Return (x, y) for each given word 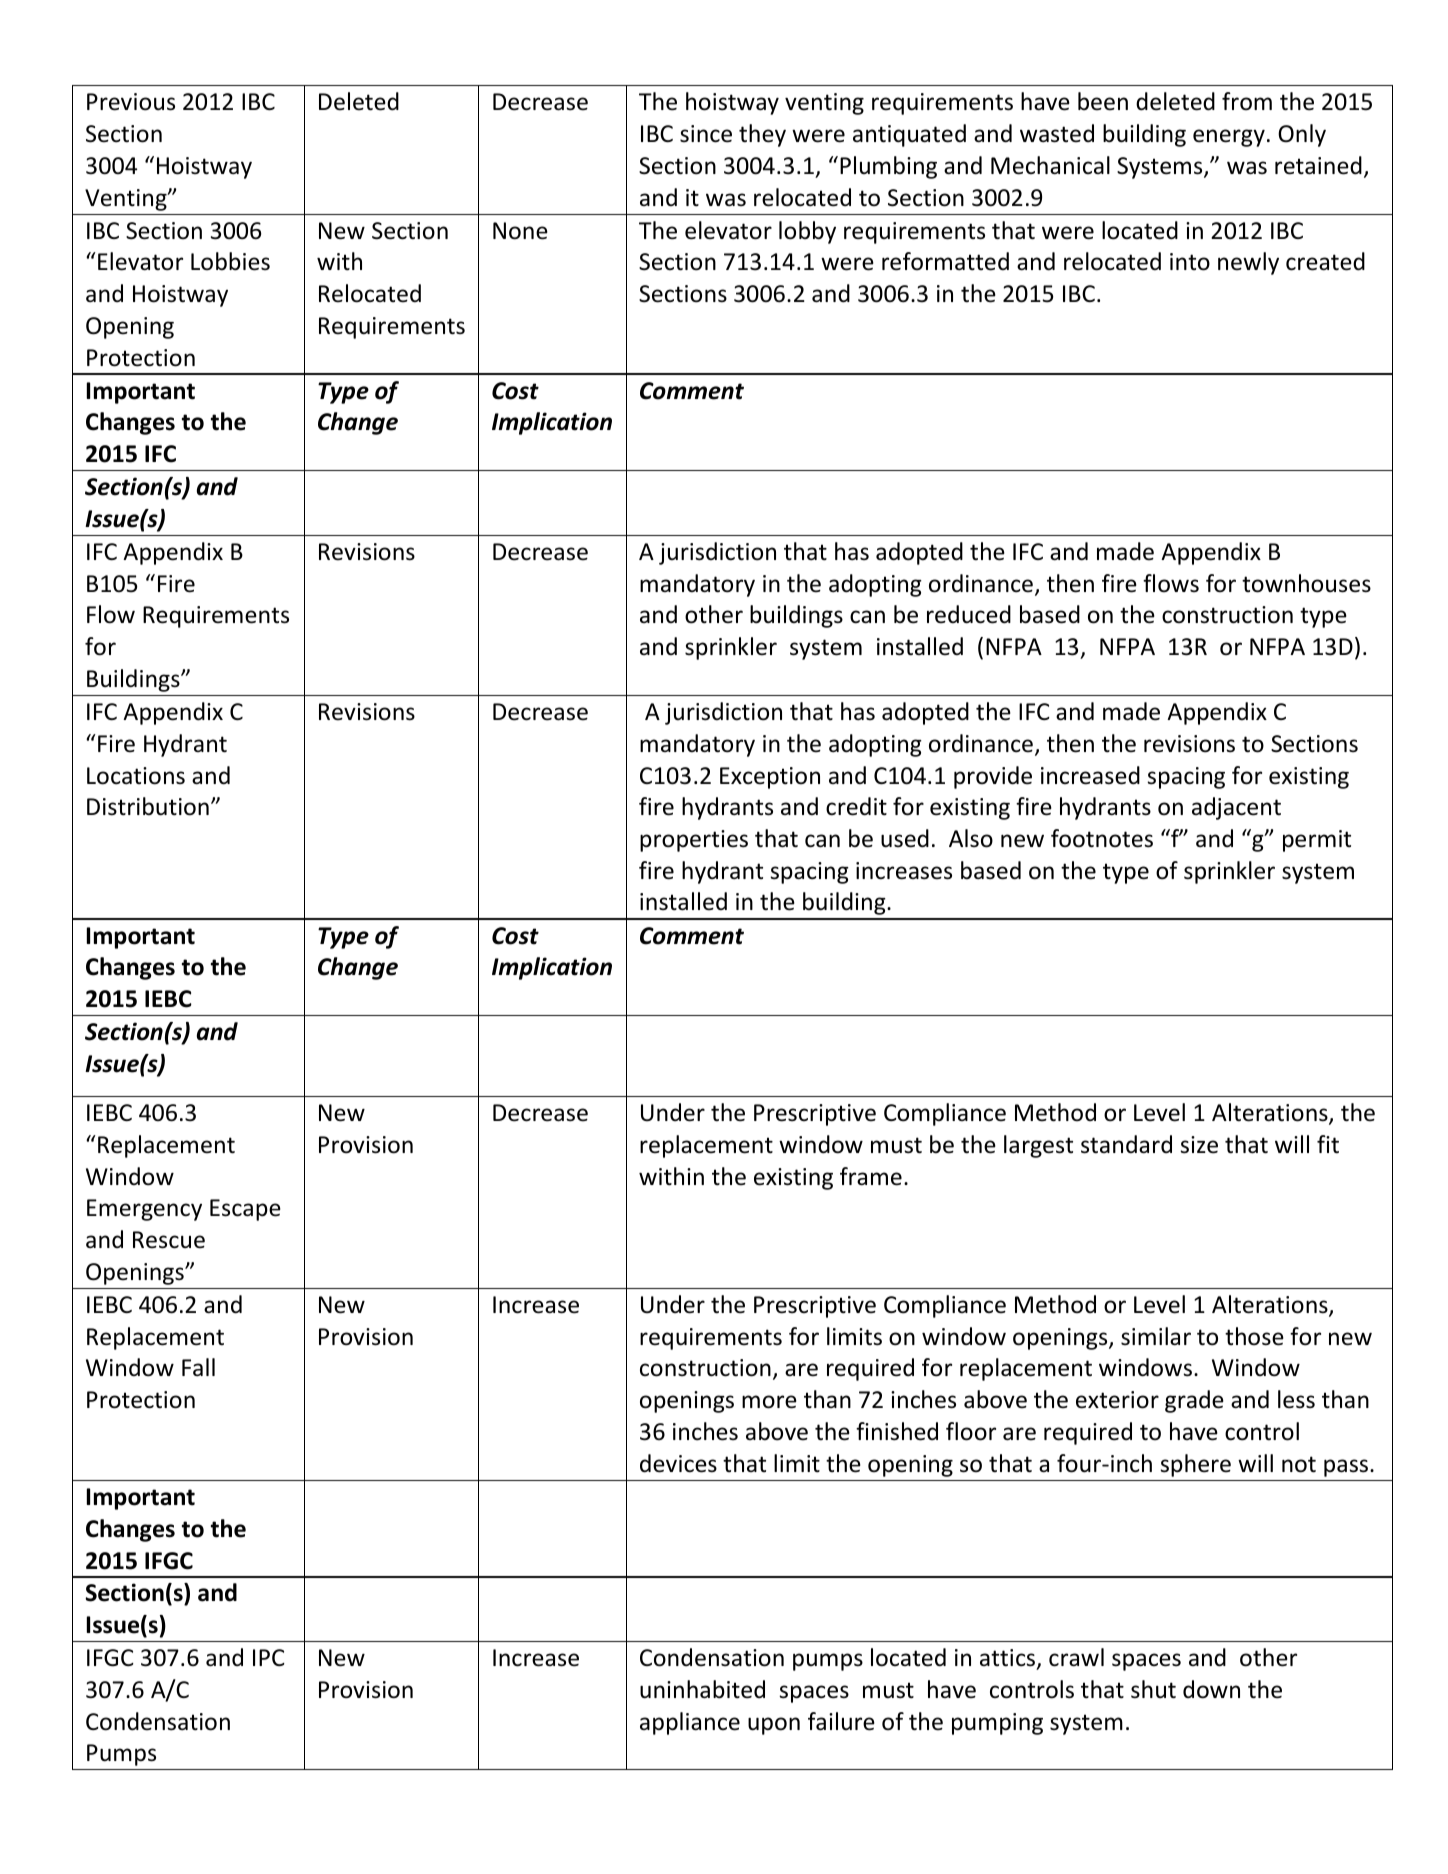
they (762, 135)
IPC (269, 1657)
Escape (245, 1210)
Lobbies (230, 261)
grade (1194, 1401)
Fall (198, 1367)
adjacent (1236, 808)
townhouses (1306, 583)
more (769, 1402)
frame (871, 1176)
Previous (131, 102)
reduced (969, 614)
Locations (136, 776)
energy (1229, 138)
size (1199, 1145)
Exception (770, 778)
